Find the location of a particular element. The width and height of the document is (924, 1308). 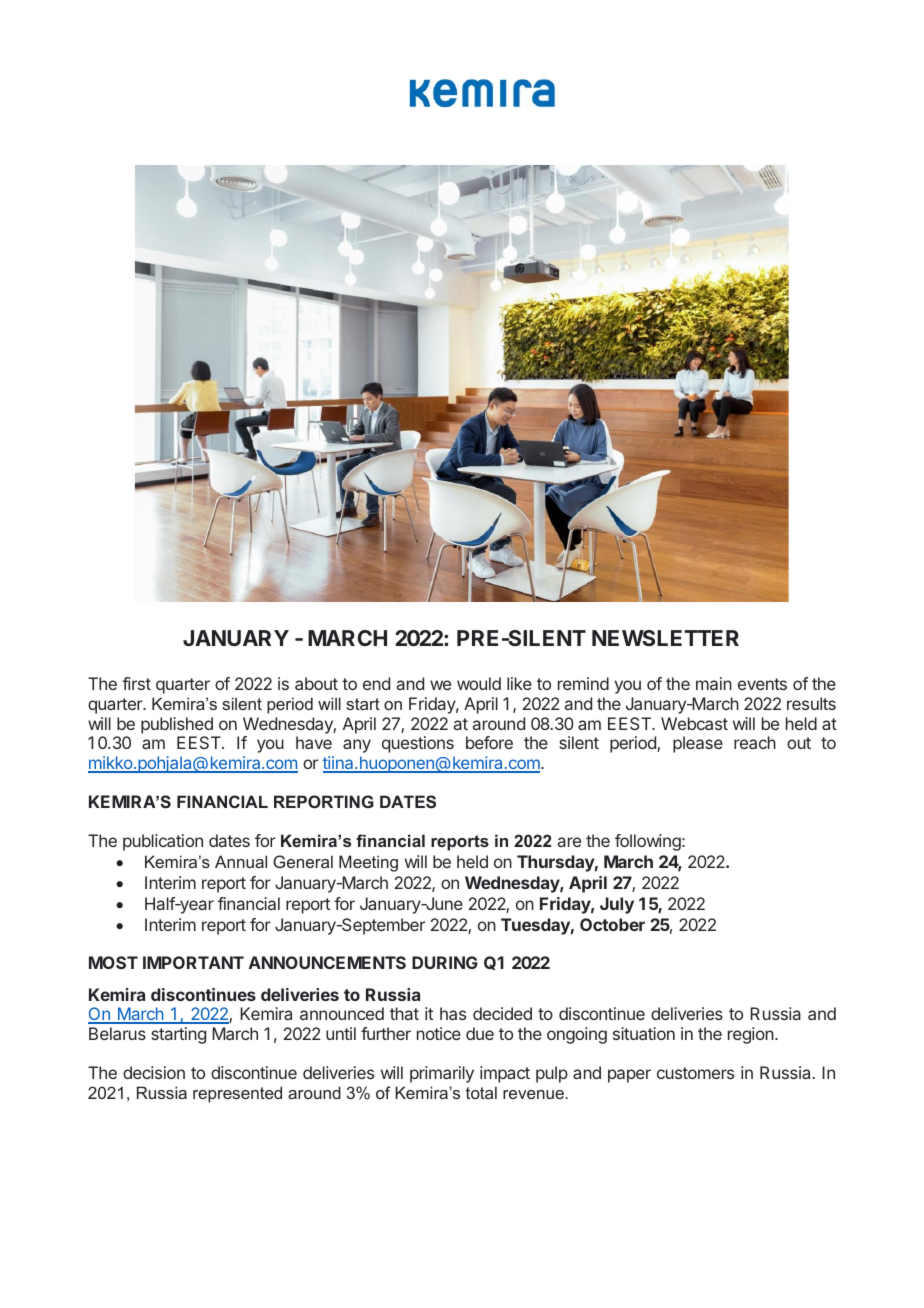

before is located at coordinates (489, 742).
